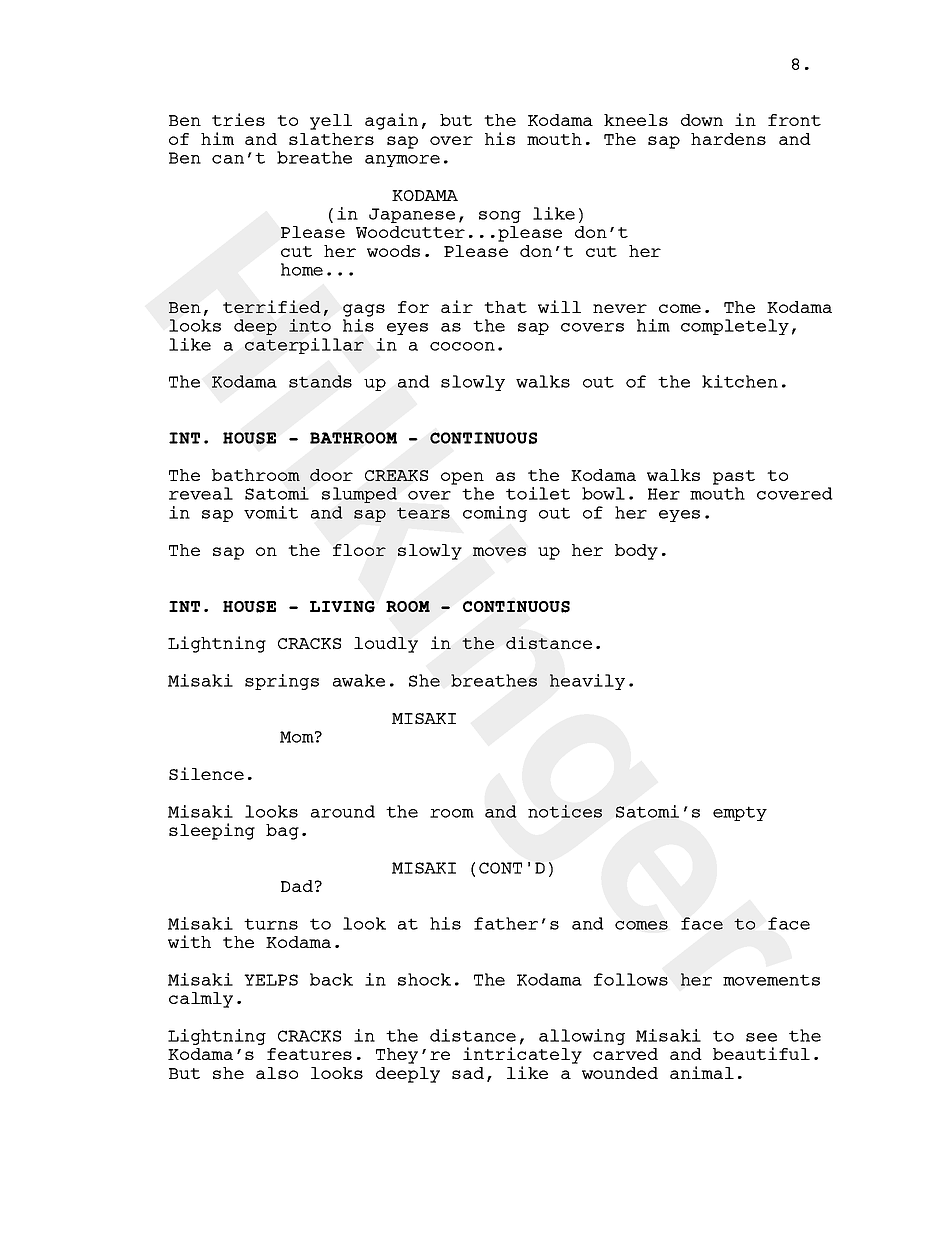 This page has width=952, height=1233. What do you see at coordinates (342, 607) in the page?
I see `LIVING` at bounding box center [342, 607].
